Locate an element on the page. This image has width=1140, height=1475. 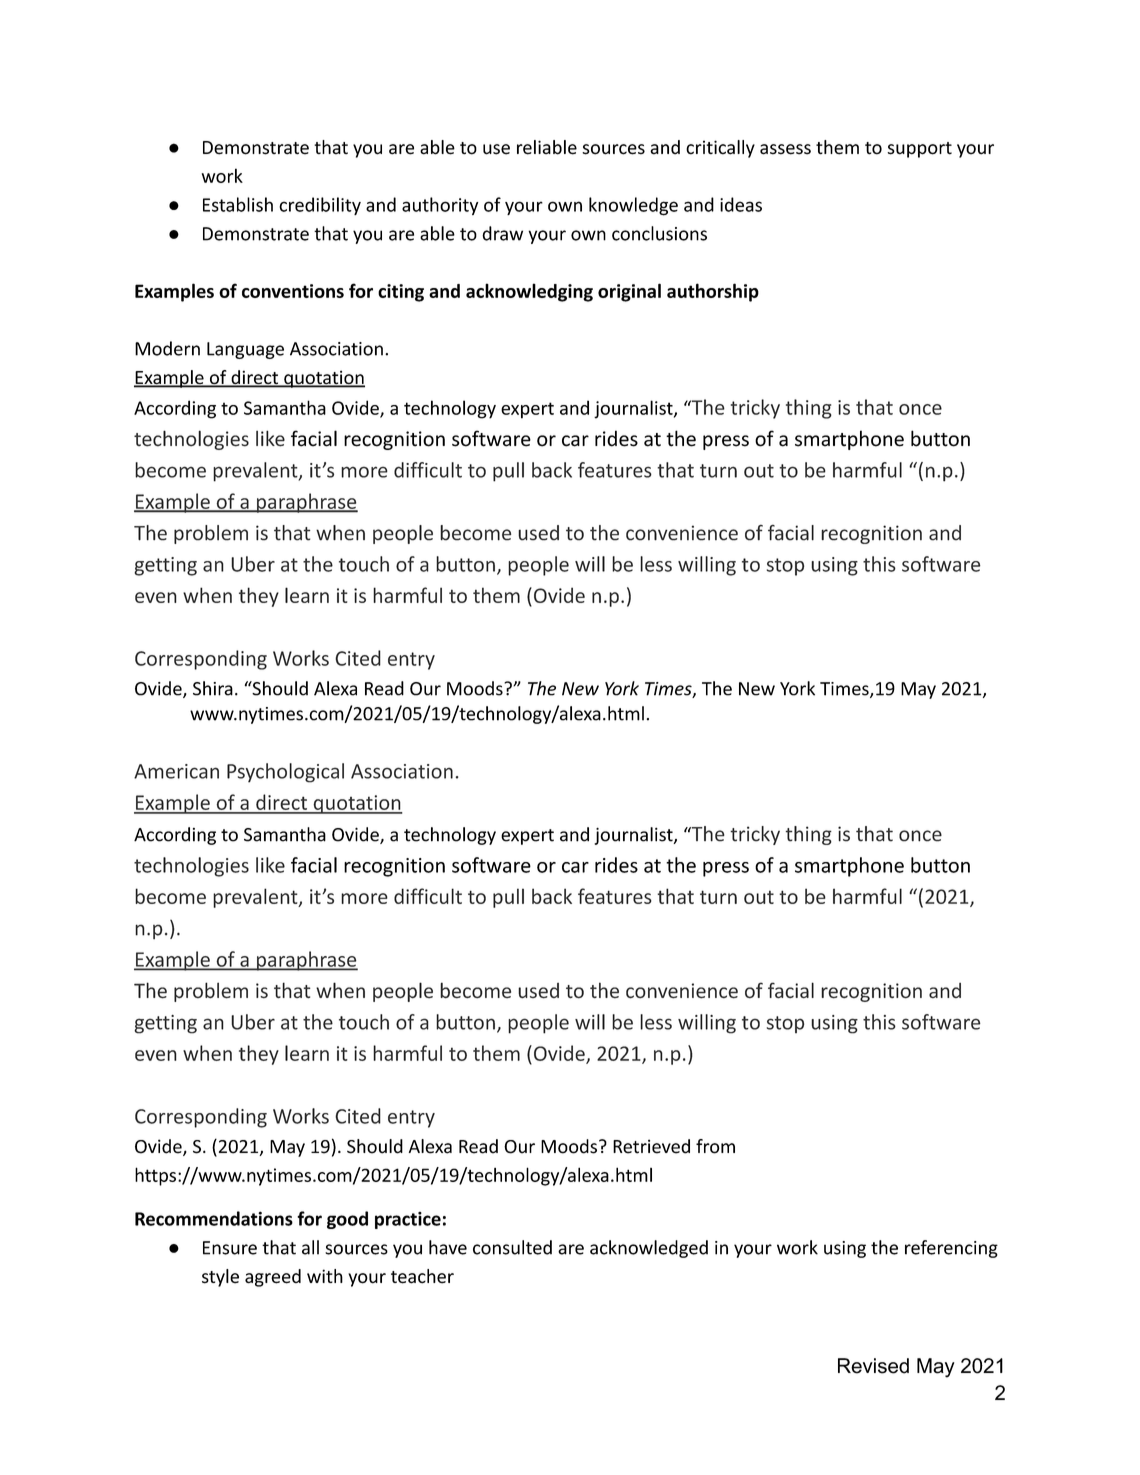
support is located at coordinates (919, 150).
